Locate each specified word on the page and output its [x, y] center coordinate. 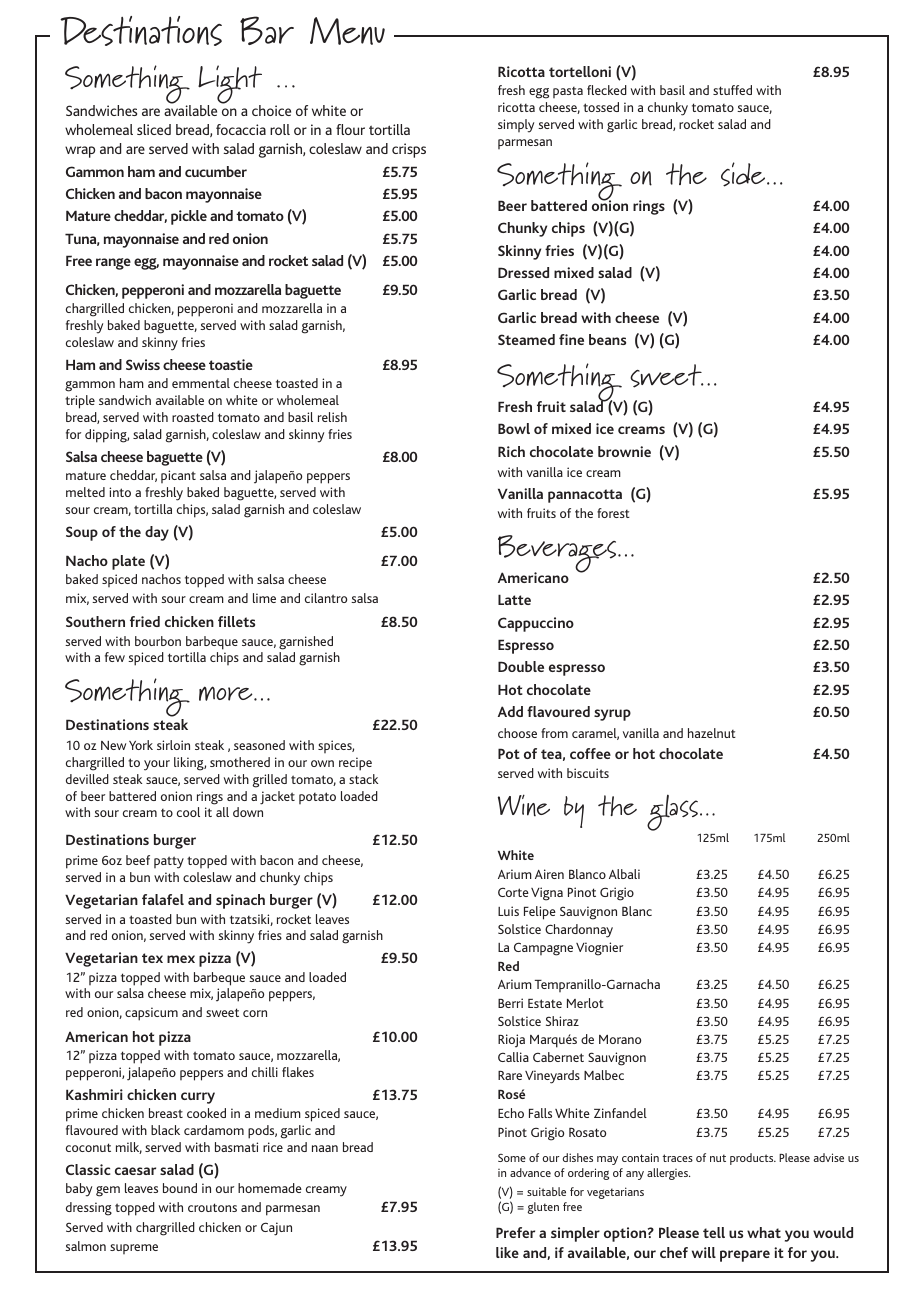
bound [180, 1188]
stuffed [732, 90]
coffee [590, 753]
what [764, 1232]
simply [516, 126]
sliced [154, 129]
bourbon [158, 641]
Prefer [515, 1232]
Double [521, 666]
